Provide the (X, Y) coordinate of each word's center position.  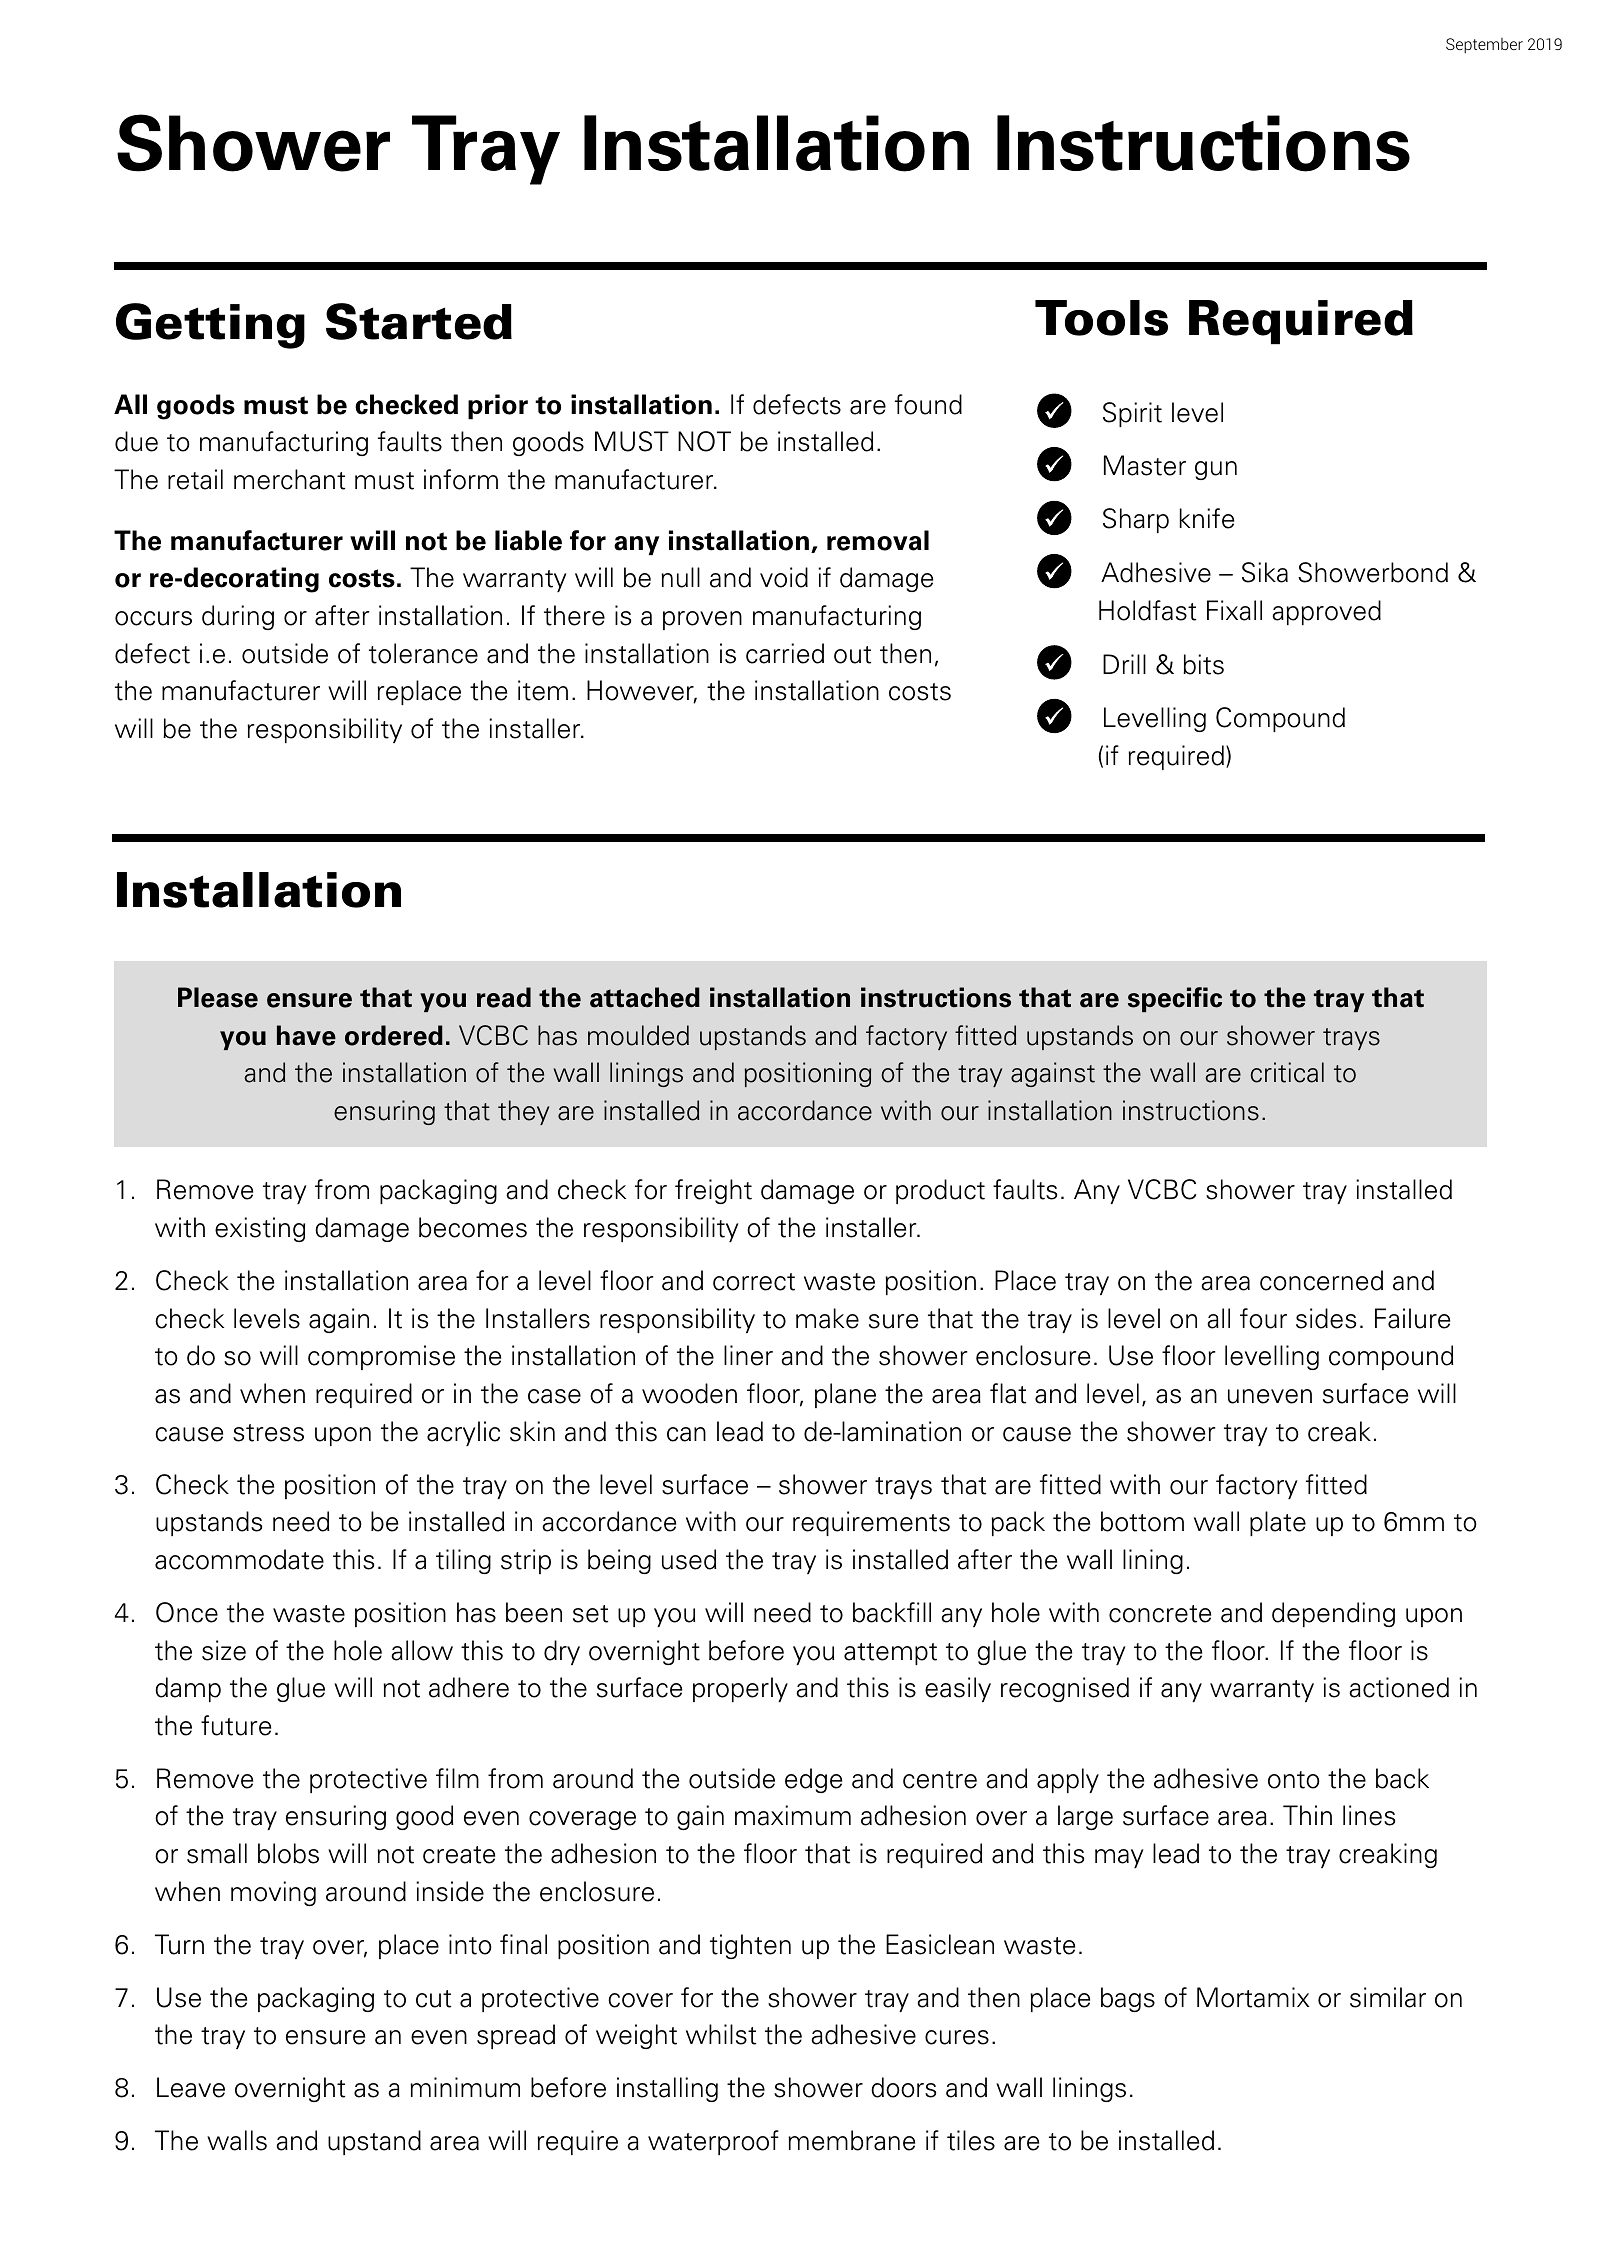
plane (845, 1395)
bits (1203, 664)
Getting (210, 326)
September (1484, 46)
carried (785, 653)
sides (1326, 1318)
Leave (191, 2087)
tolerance (423, 653)
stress (268, 1433)
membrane (851, 2140)
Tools (1101, 318)
